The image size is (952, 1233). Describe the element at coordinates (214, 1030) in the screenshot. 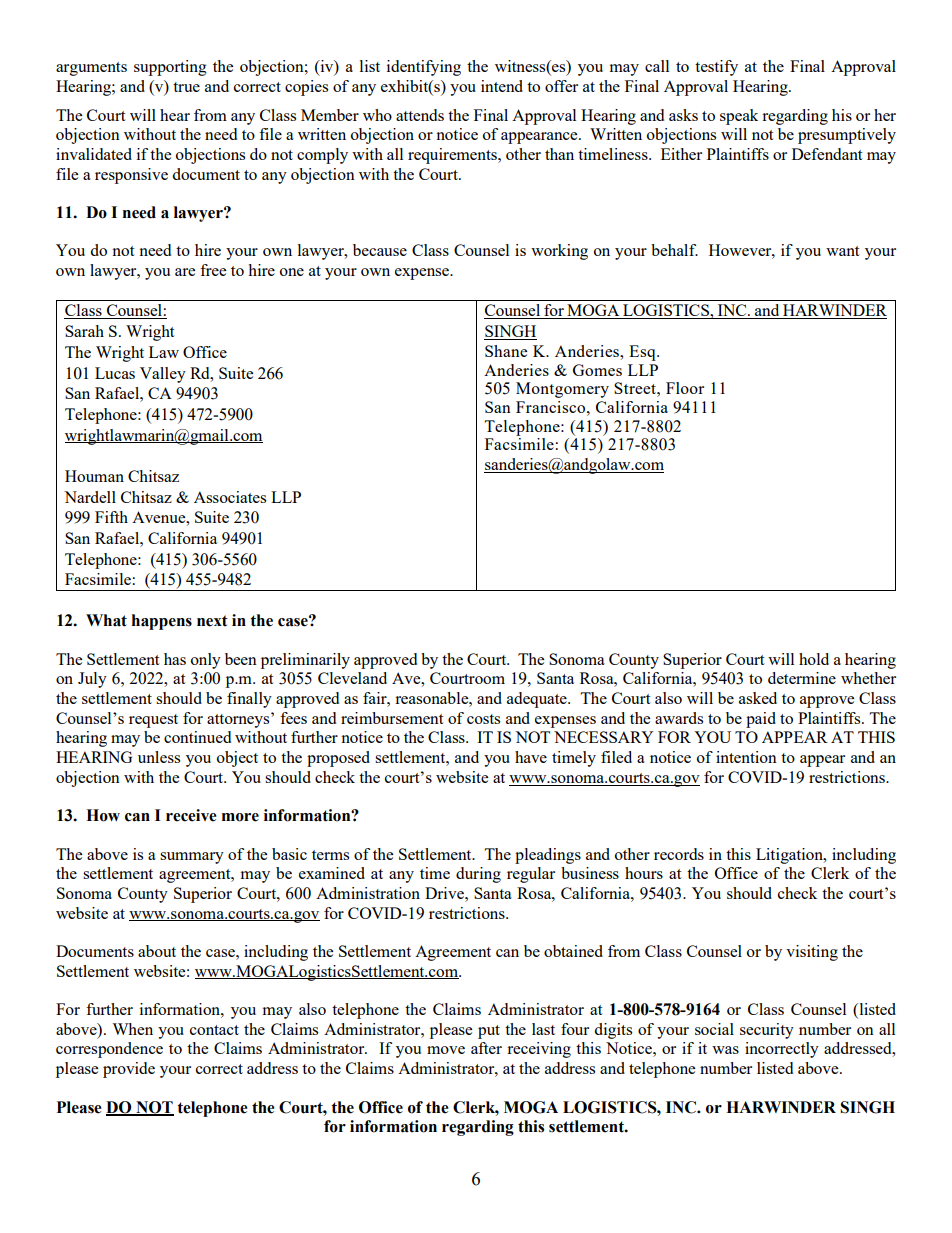

I see `contact` at that location.
